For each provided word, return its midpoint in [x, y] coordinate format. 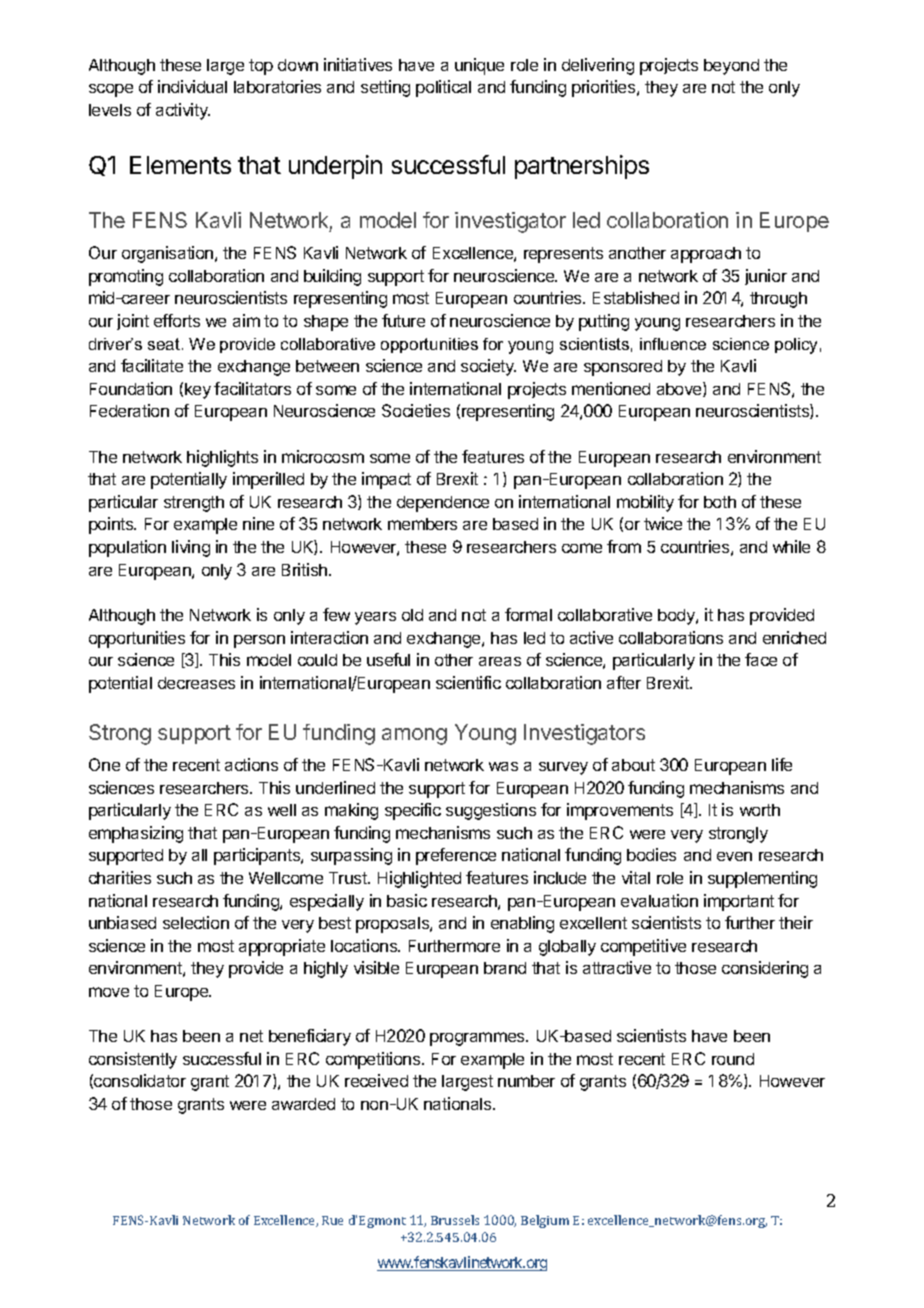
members [422, 524]
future [403, 320]
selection [196, 922]
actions [251, 764]
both [720, 502]
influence [673, 344]
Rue [332, 1220]
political [443, 88]
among [414, 736]
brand [505, 968]
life [782, 764]
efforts [177, 320]
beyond [731, 67]
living [191, 548]
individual [192, 86]
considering [765, 969]
